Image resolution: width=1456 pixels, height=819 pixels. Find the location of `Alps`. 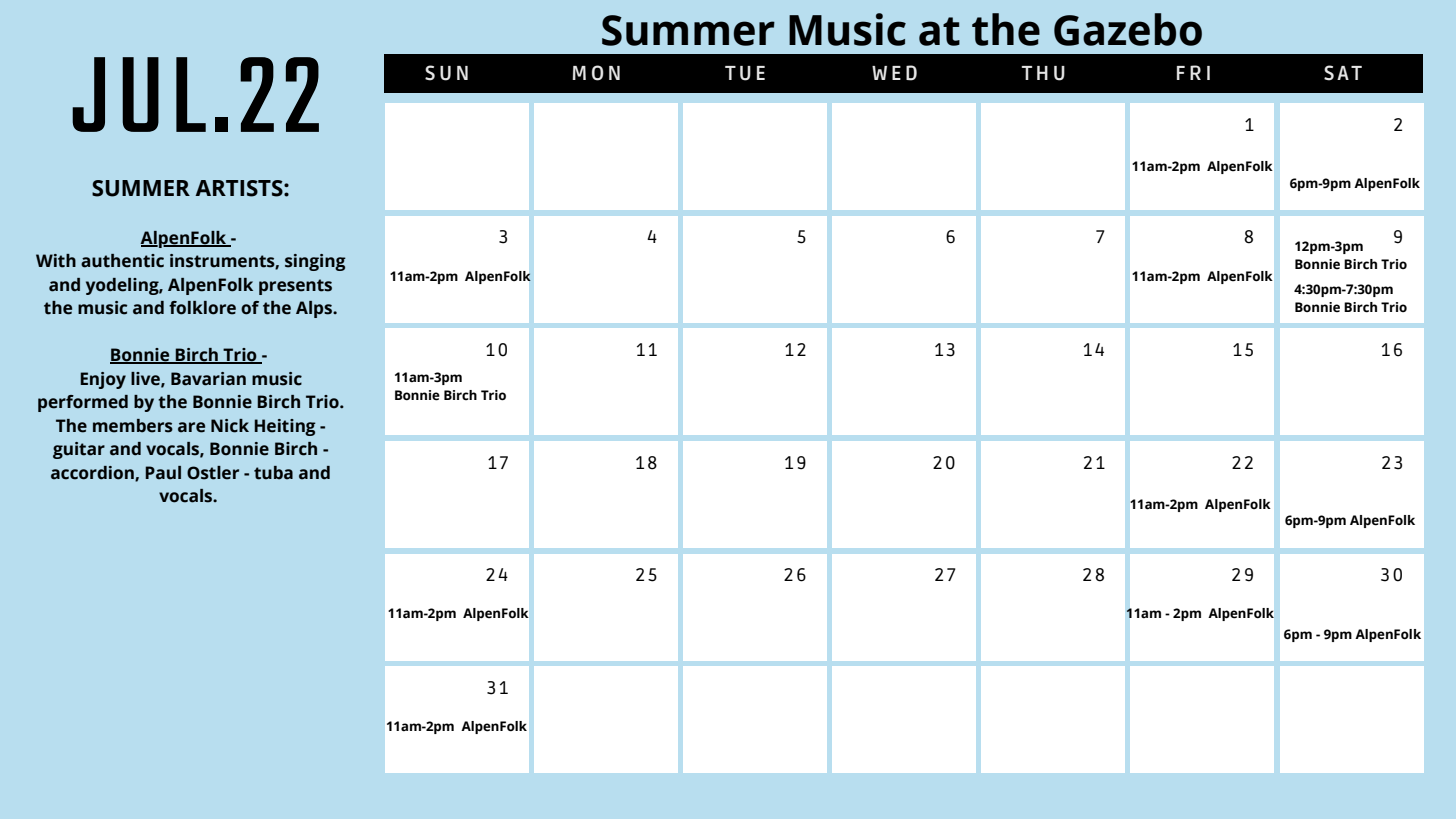

Alps is located at coordinates (315, 309).
